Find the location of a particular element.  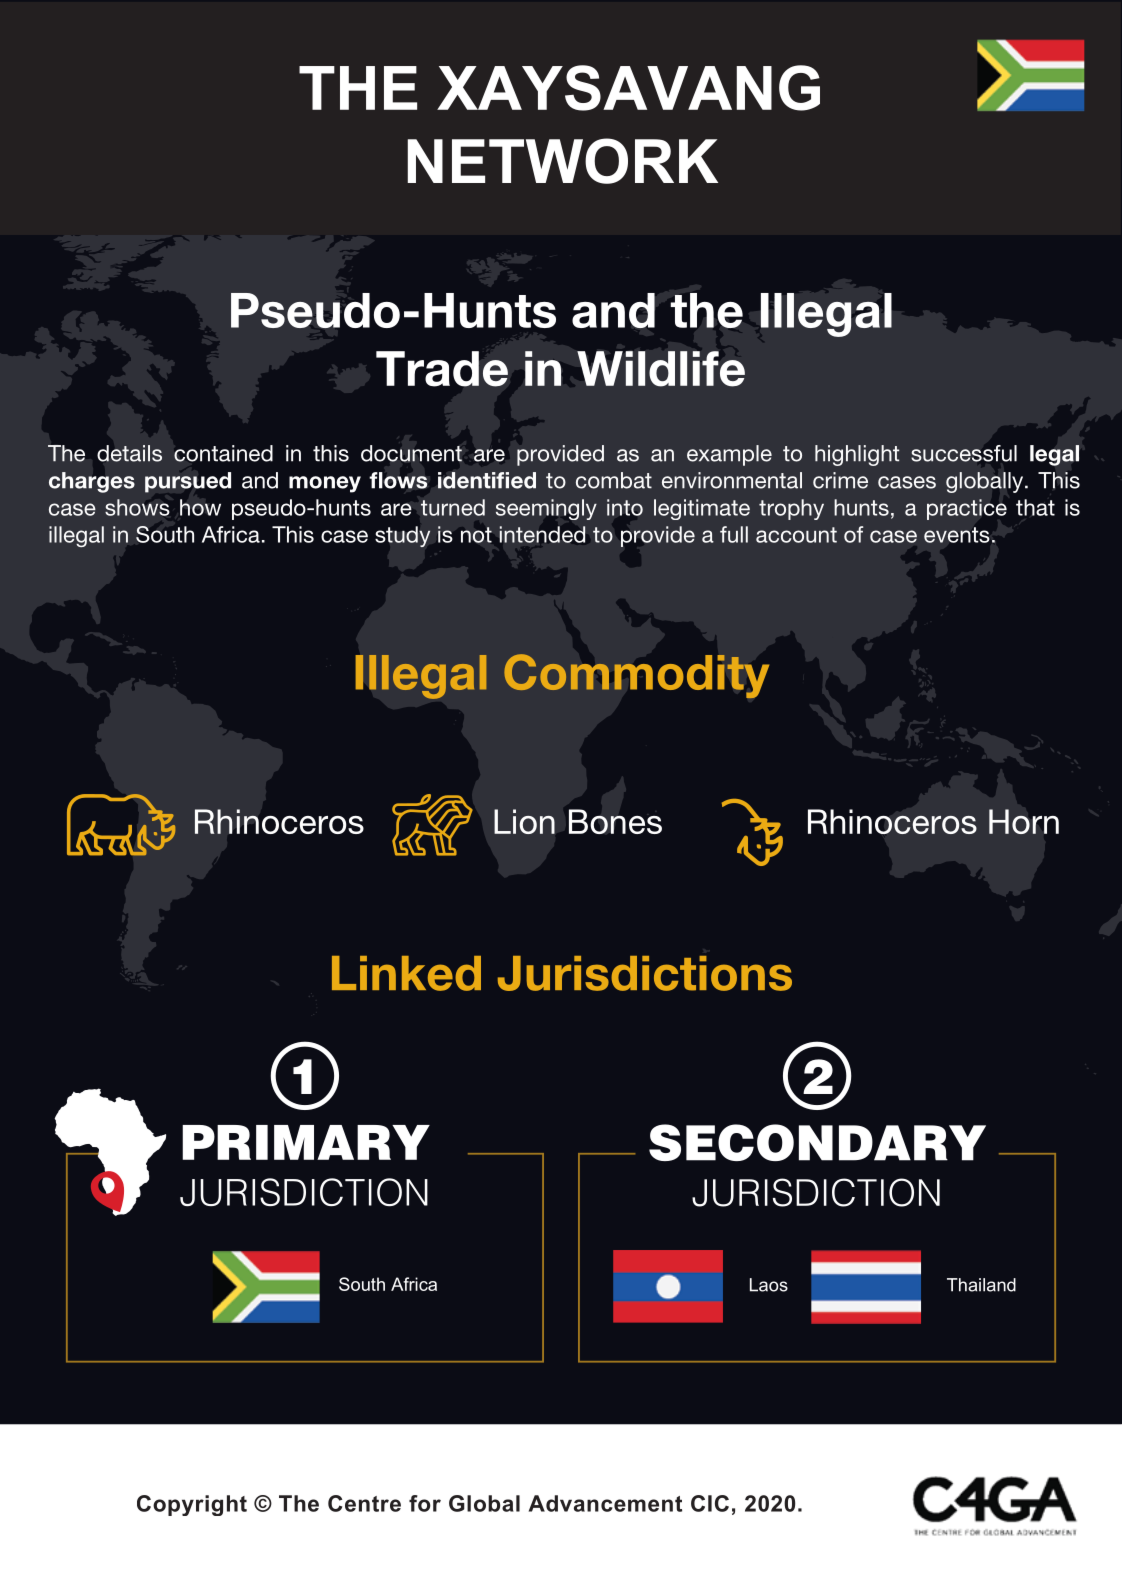

Linked is located at coordinates (406, 973).
